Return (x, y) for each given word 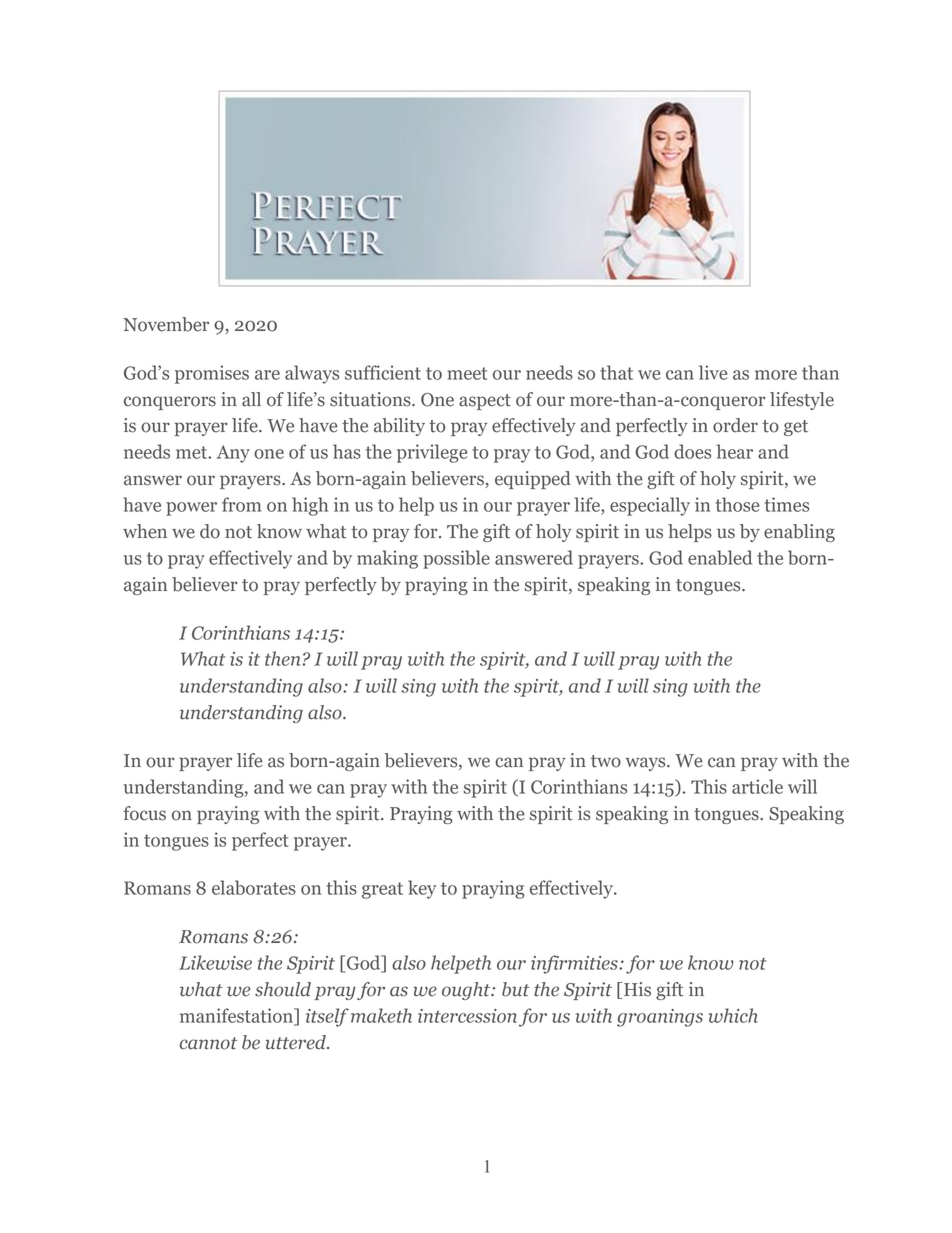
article (757, 786)
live (713, 372)
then (284, 658)
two (606, 761)
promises (212, 374)
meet (467, 373)
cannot (208, 1043)
